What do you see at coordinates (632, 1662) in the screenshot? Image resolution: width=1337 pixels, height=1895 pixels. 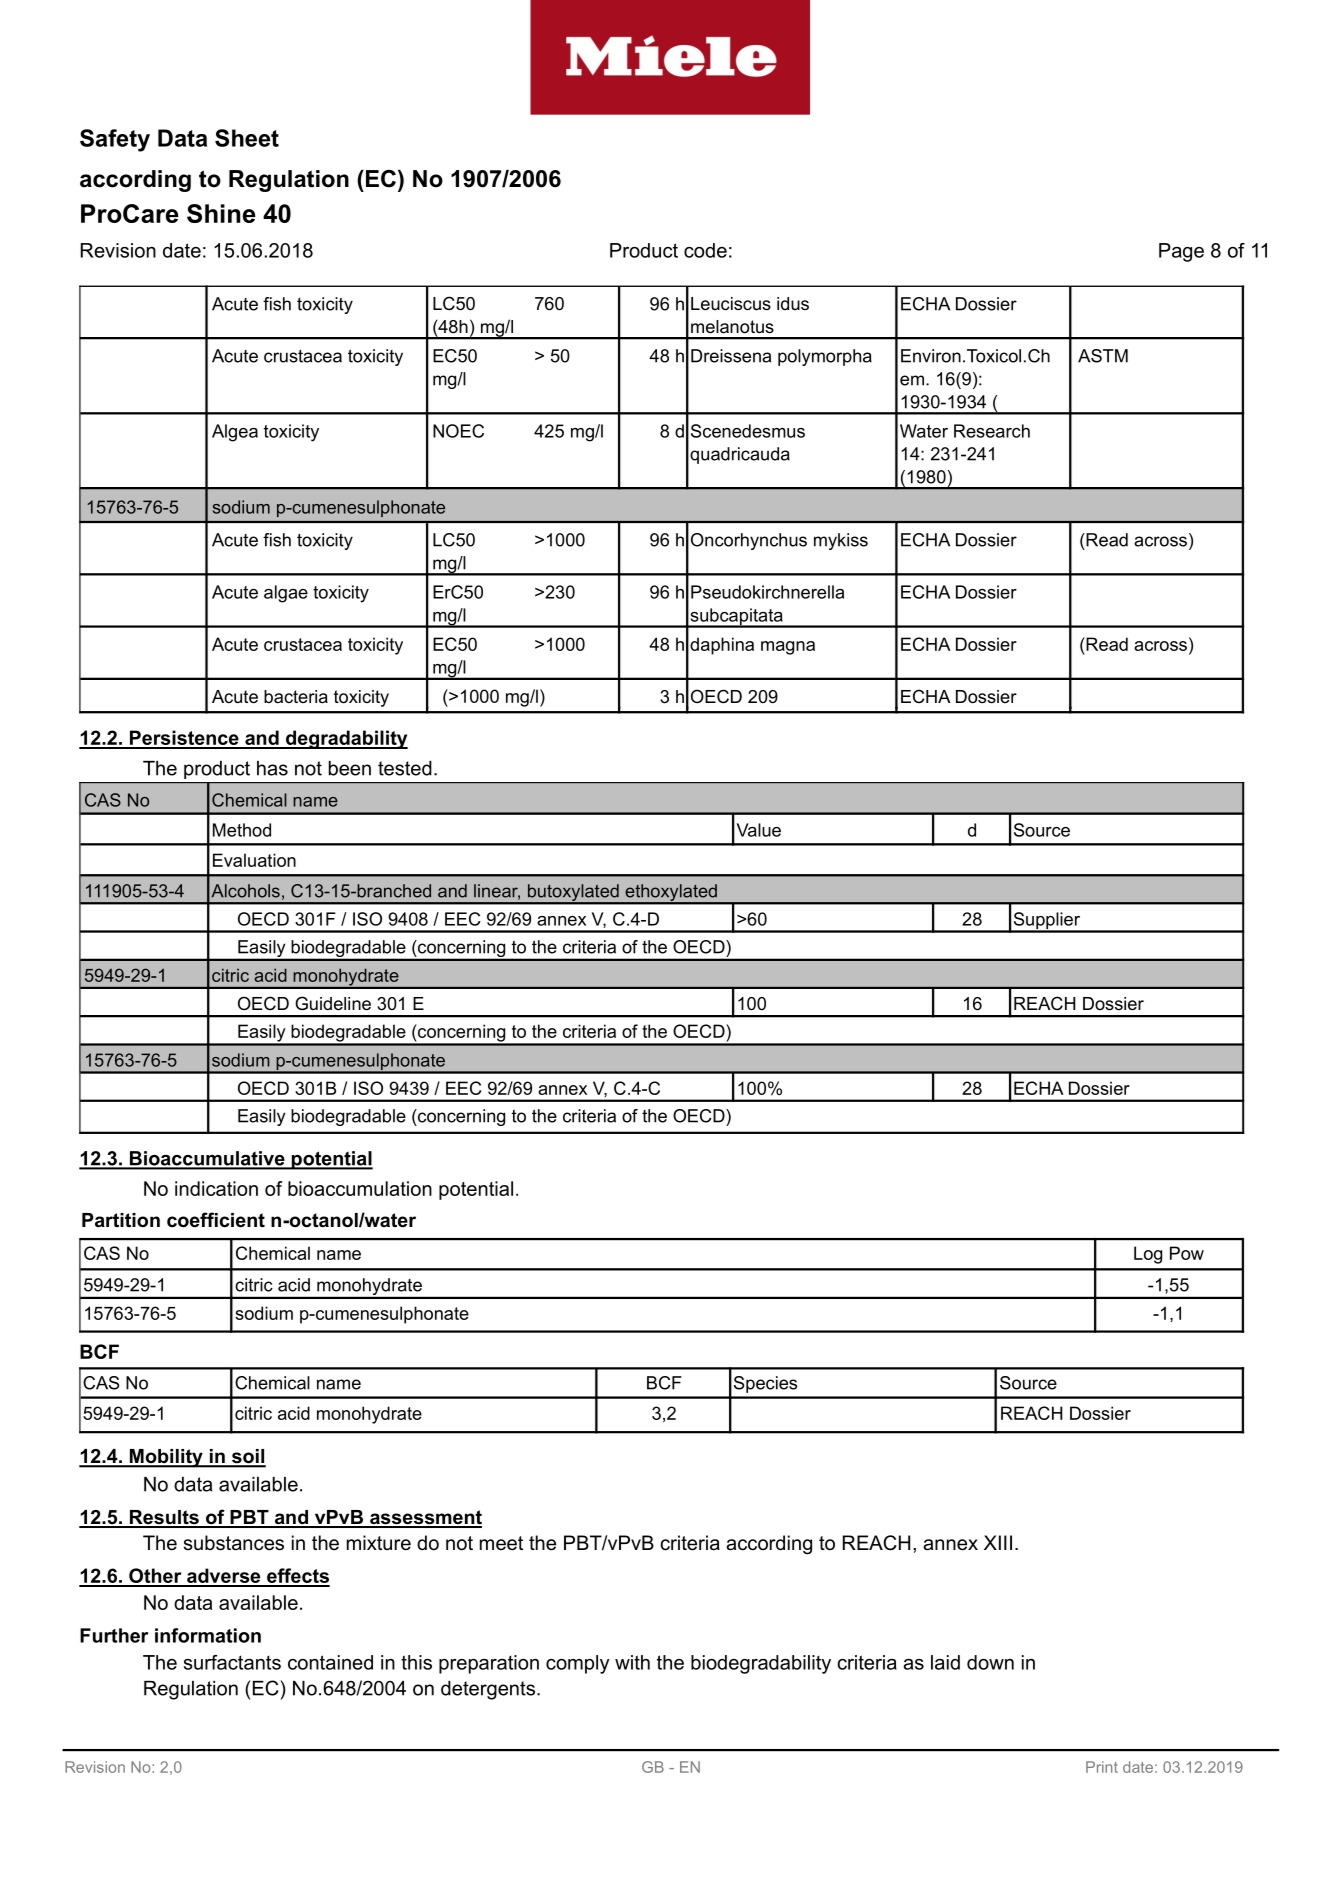 I see `with` at bounding box center [632, 1662].
